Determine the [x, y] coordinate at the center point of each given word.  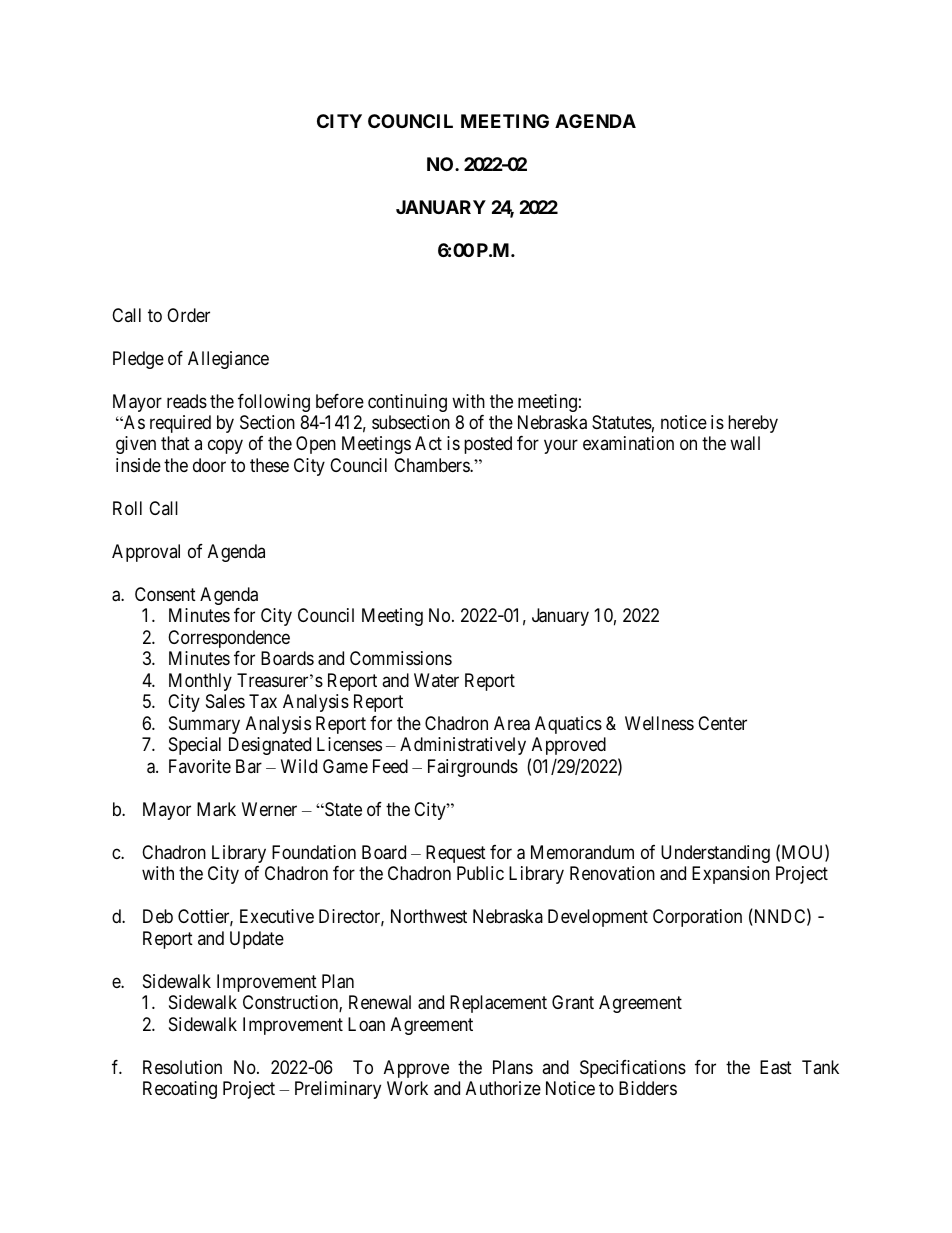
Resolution [182, 1067]
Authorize [503, 1088]
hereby [753, 424]
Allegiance [228, 360]
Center [722, 723]
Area [512, 723]
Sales [225, 701]
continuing [407, 403]
